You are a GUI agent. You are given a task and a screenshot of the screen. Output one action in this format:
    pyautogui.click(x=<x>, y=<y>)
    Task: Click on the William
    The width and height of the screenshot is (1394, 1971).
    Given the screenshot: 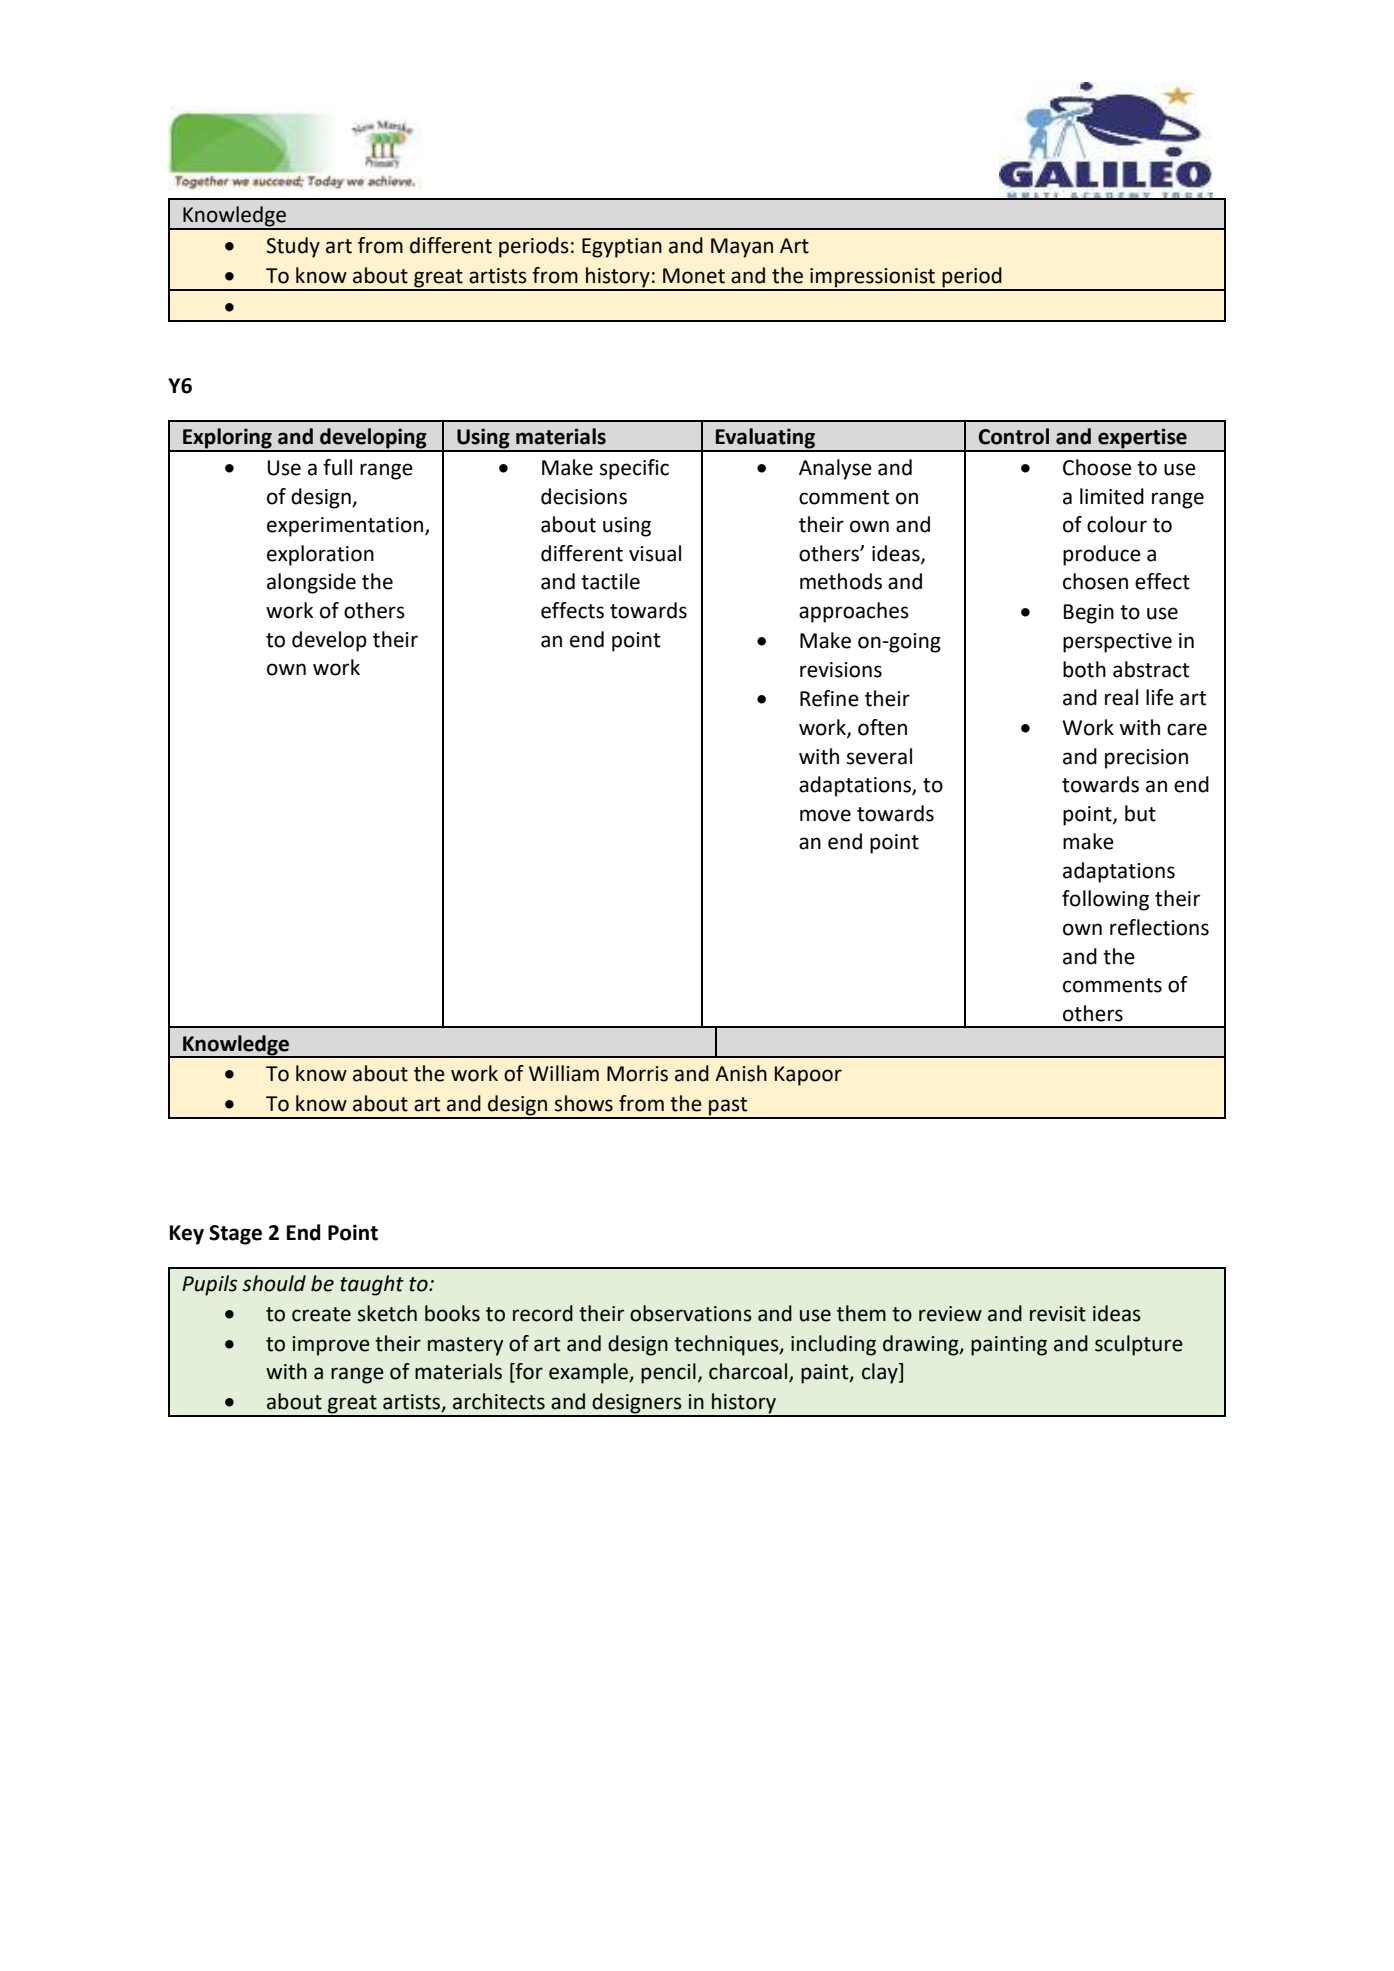 What is the action you would take?
    pyautogui.click(x=564, y=1073)
